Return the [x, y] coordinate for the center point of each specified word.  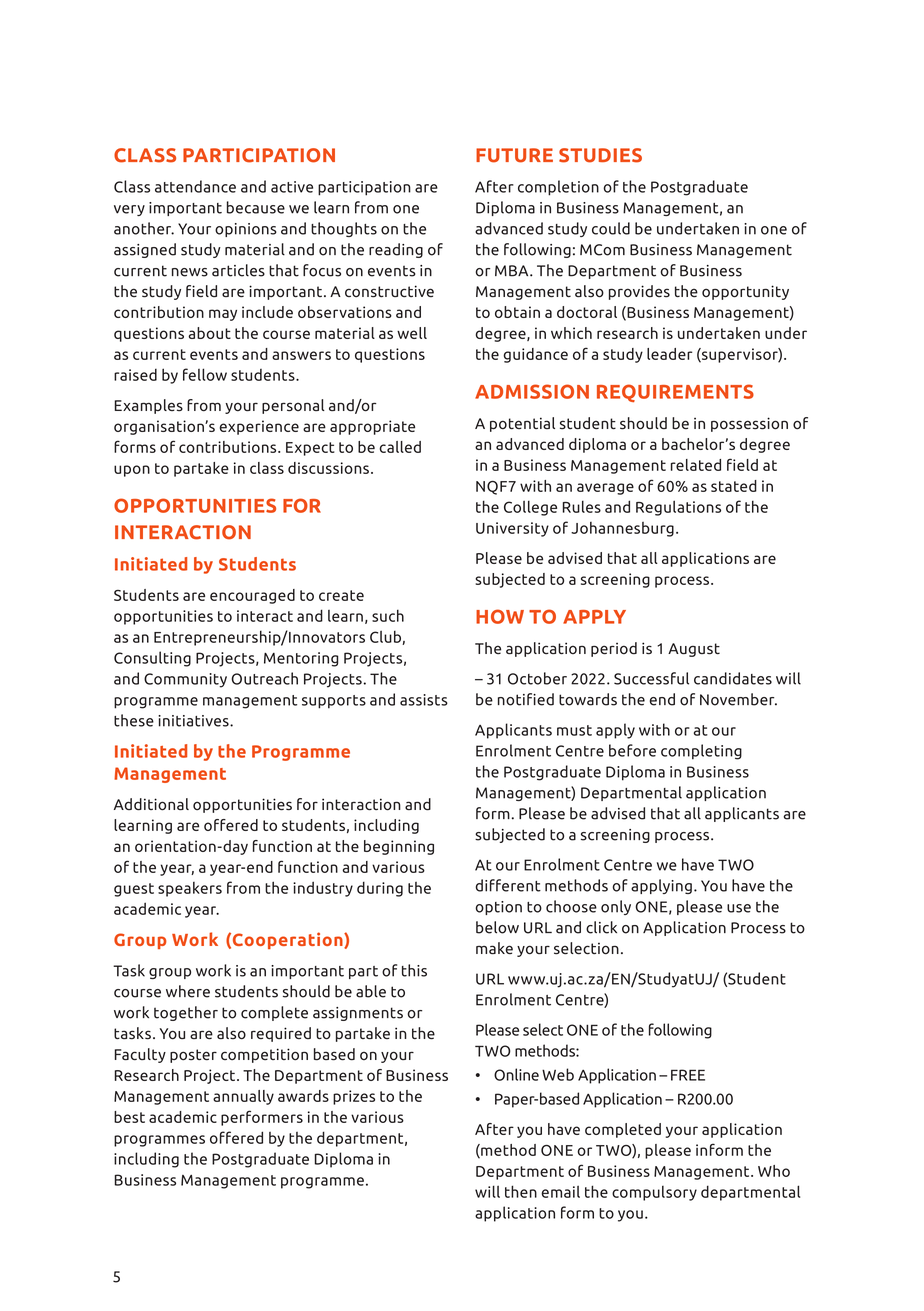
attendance [195, 186]
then [521, 1191]
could [611, 228]
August [694, 650]
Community [185, 680]
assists [424, 700]
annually [243, 1097]
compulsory [654, 1193]
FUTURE [514, 155]
